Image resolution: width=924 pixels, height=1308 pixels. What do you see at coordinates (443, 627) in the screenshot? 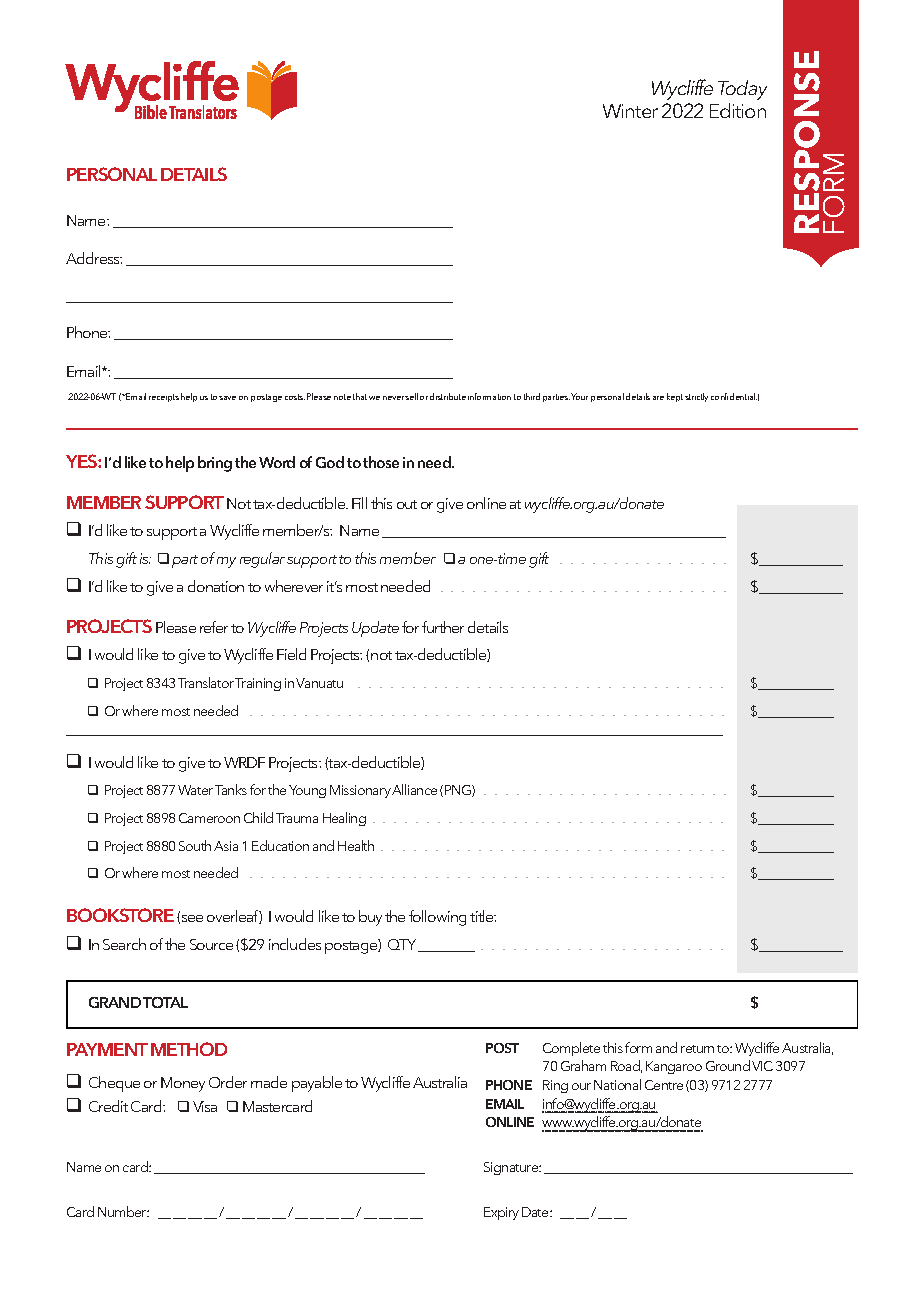
I see `further` at bounding box center [443, 627].
